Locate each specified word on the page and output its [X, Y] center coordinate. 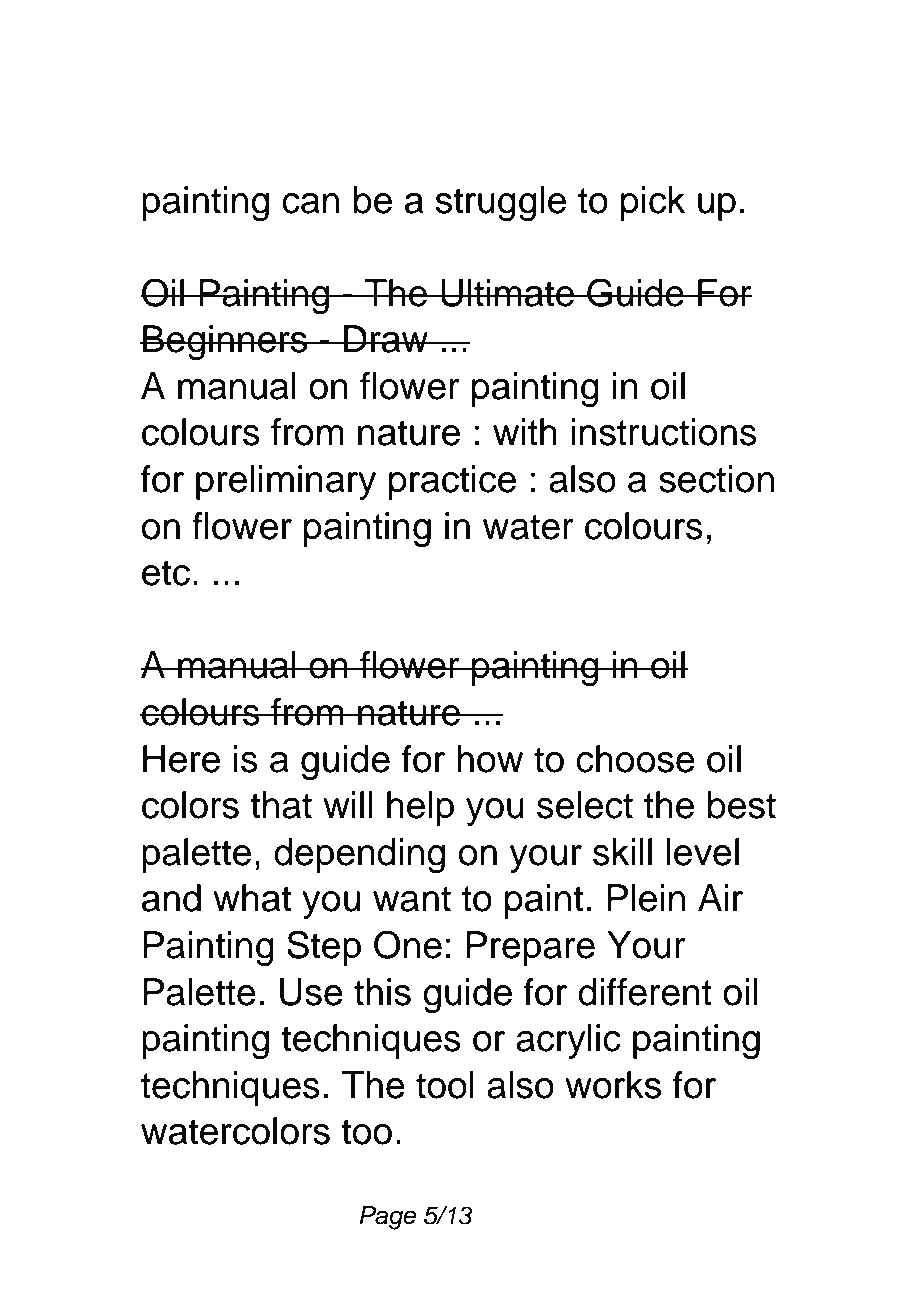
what [252, 898]
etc [166, 573]
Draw [386, 339]
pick [653, 203]
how [490, 759]
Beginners [225, 343]
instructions [664, 432]
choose [635, 759]
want [412, 899]
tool [445, 1085]
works [613, 1085]
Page [387, 1218]
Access [218, 75]
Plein [646, 898]
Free [373, 75]
